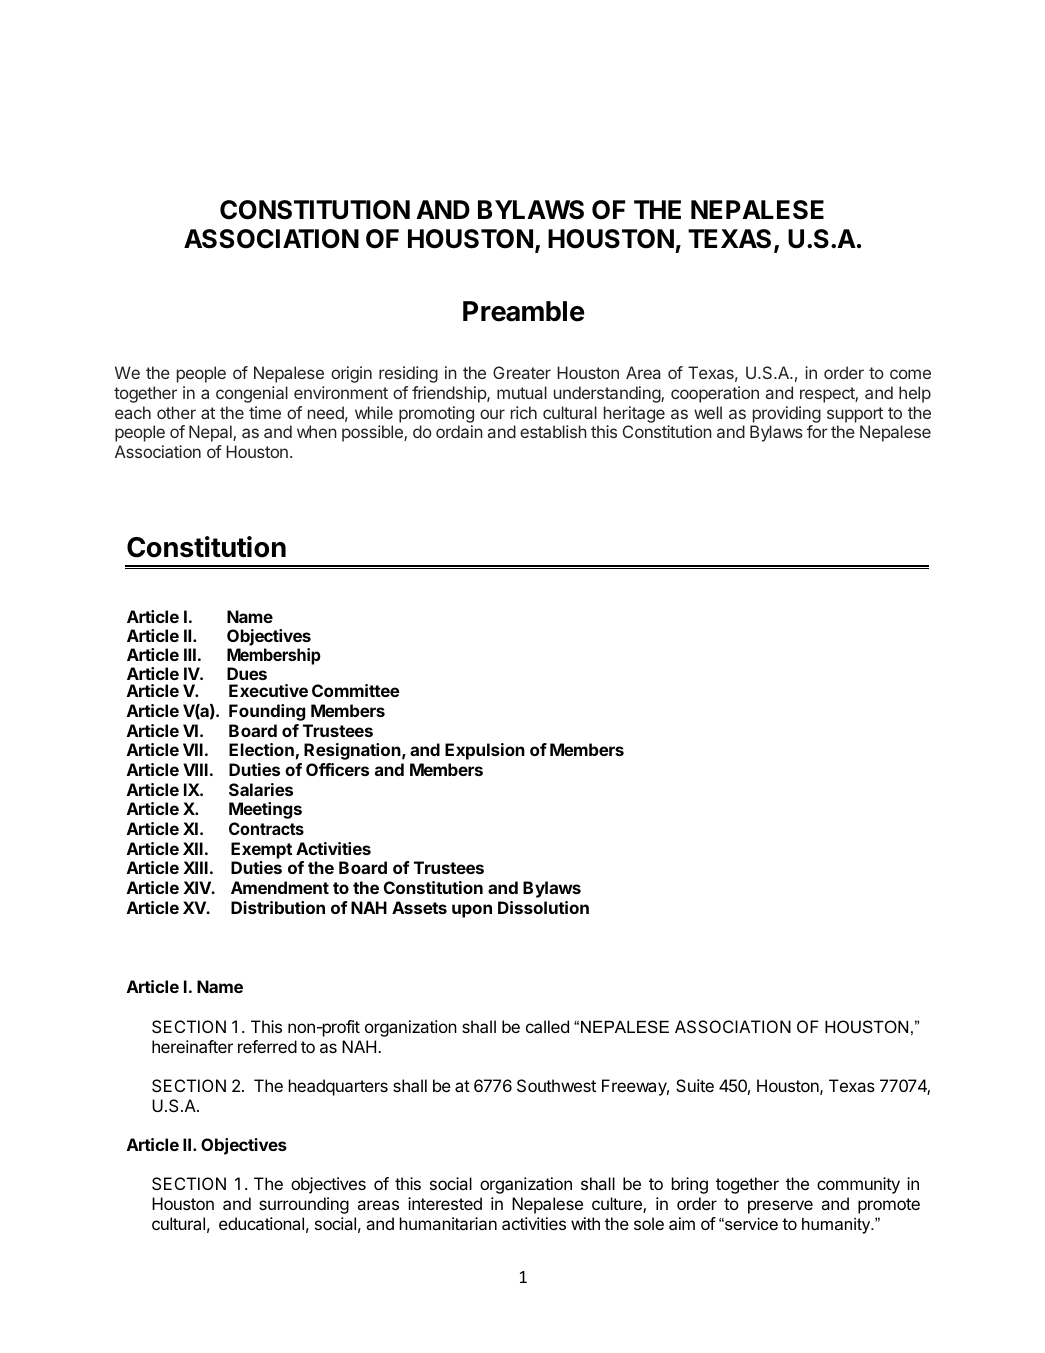 This page has width=1045, height=1353. Describe the element at coordinates (855, 415) in the page. I see `support` at that location.
